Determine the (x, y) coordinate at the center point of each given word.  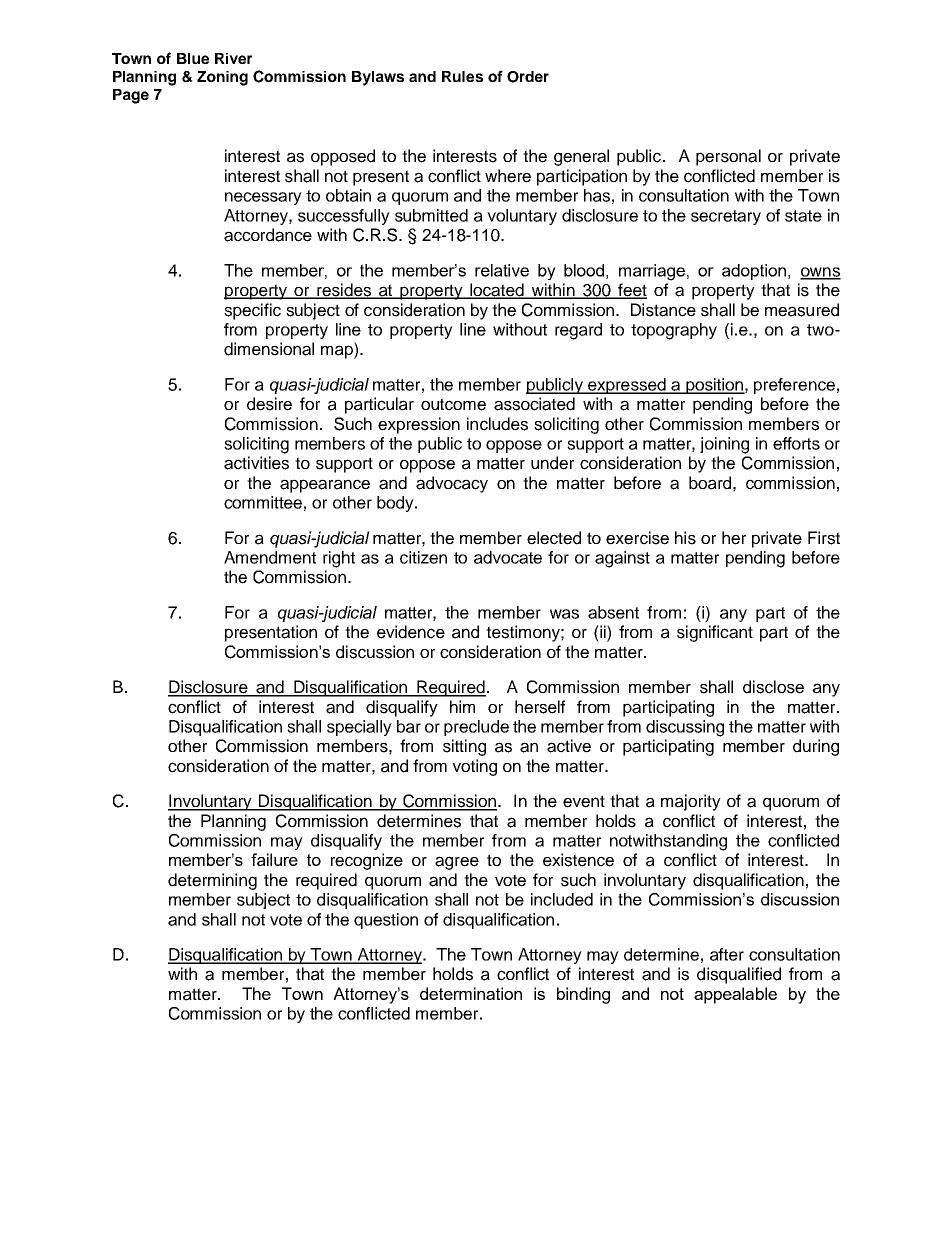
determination (471, 993)
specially (359, 728)
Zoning (222, 78)
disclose (773, 687)
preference (794, 386)
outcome (453, 404)
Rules (462, 76)
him (462, 706)
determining (212, 881)
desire (269, 404)
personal (728, 157)
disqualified (739, 975)
